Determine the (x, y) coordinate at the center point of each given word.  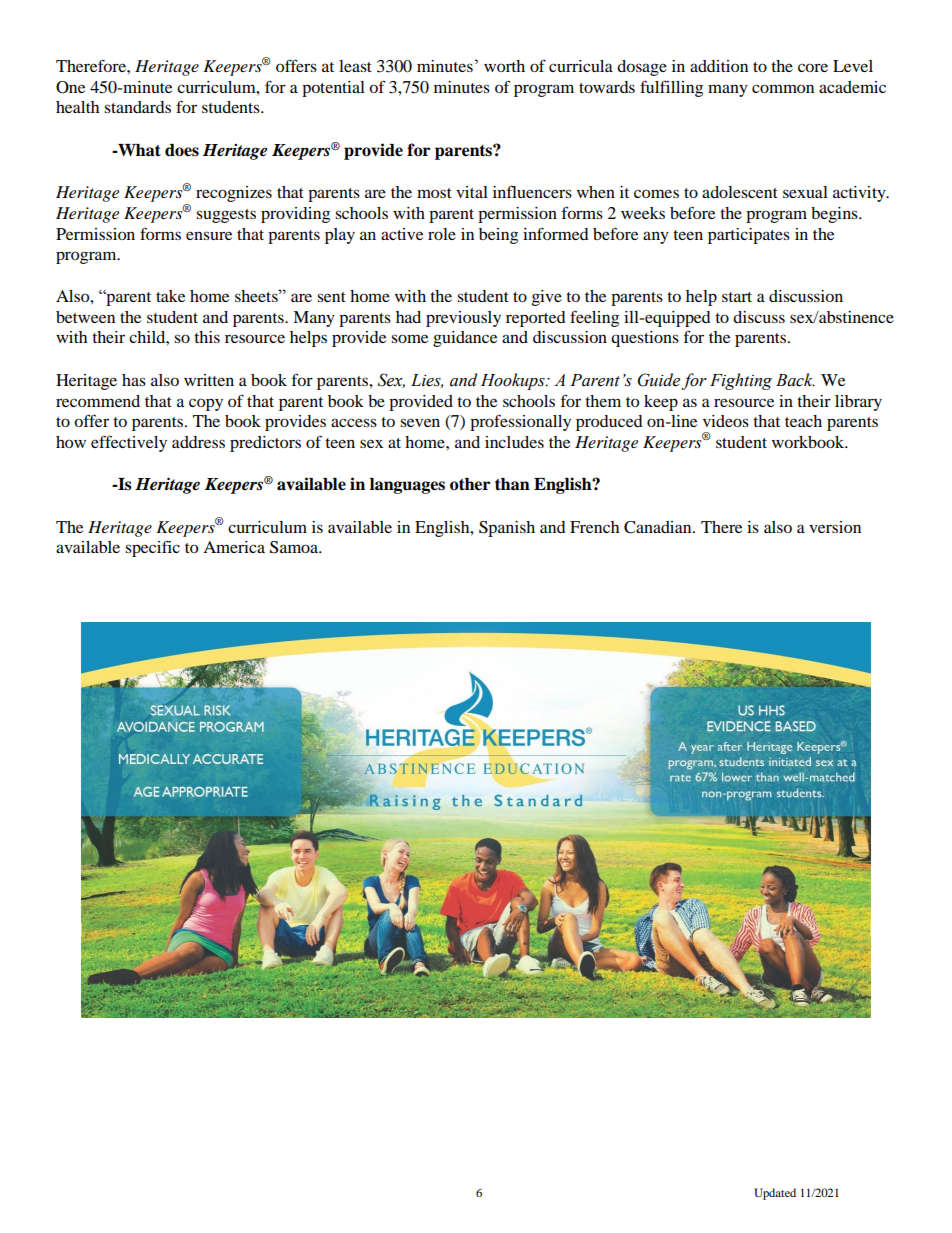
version (835, 527)
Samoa (295, 547)
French (594, 527)
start (737, 297)
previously (463, 319)
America (234, 547)
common (783, 88)
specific (152, 548)
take (170, 296)
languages (407, 486)
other (470, 484)
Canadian (659, 527)
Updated (775, 1194)
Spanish (507, 529)
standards (137, 107)
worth (504, 66)
